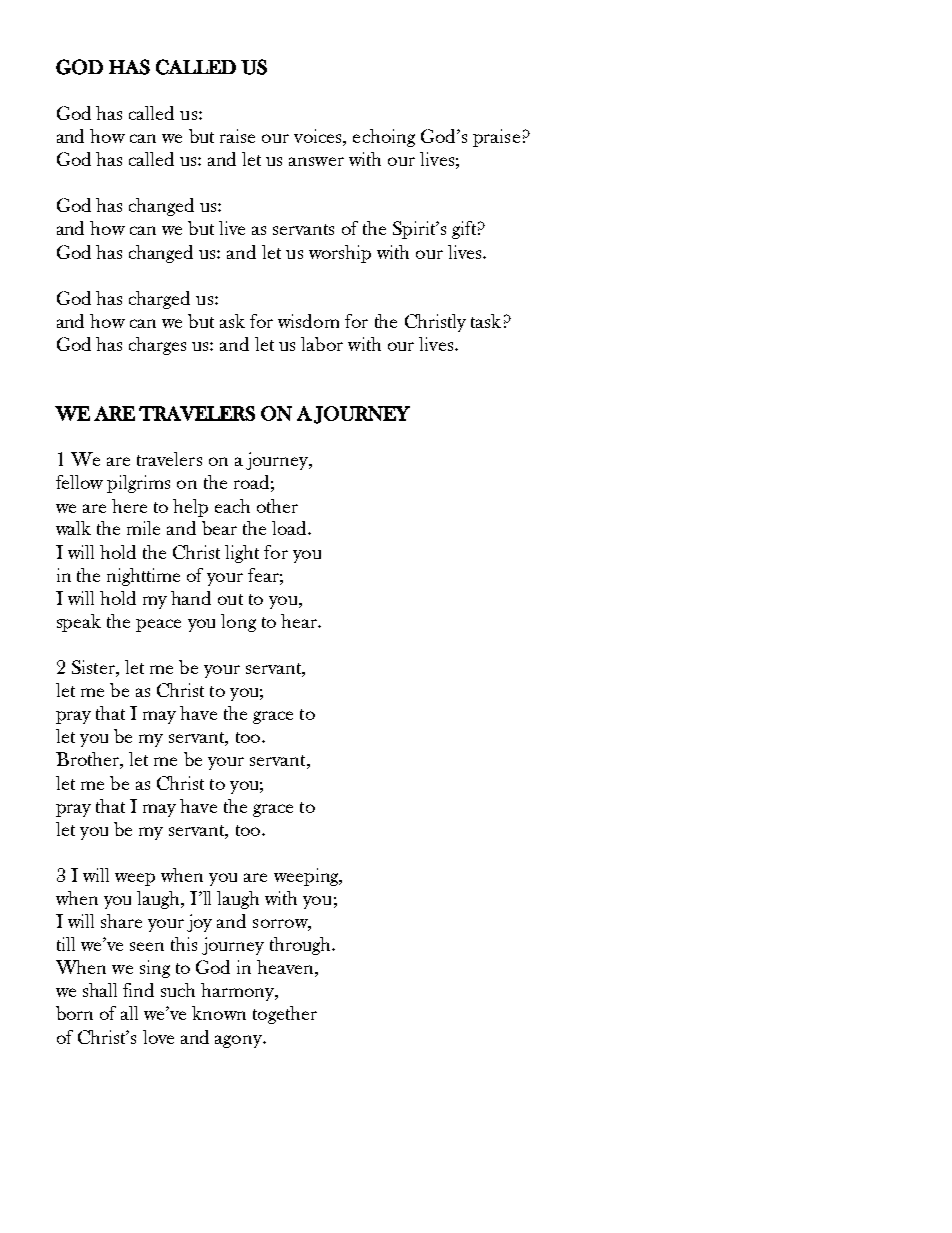 Image resolution: width=952 pixels, height=1233 pixels. What do you see at coordinates (384, 138) in the image?
I see `echoing` at bounding box center [384, 138].
